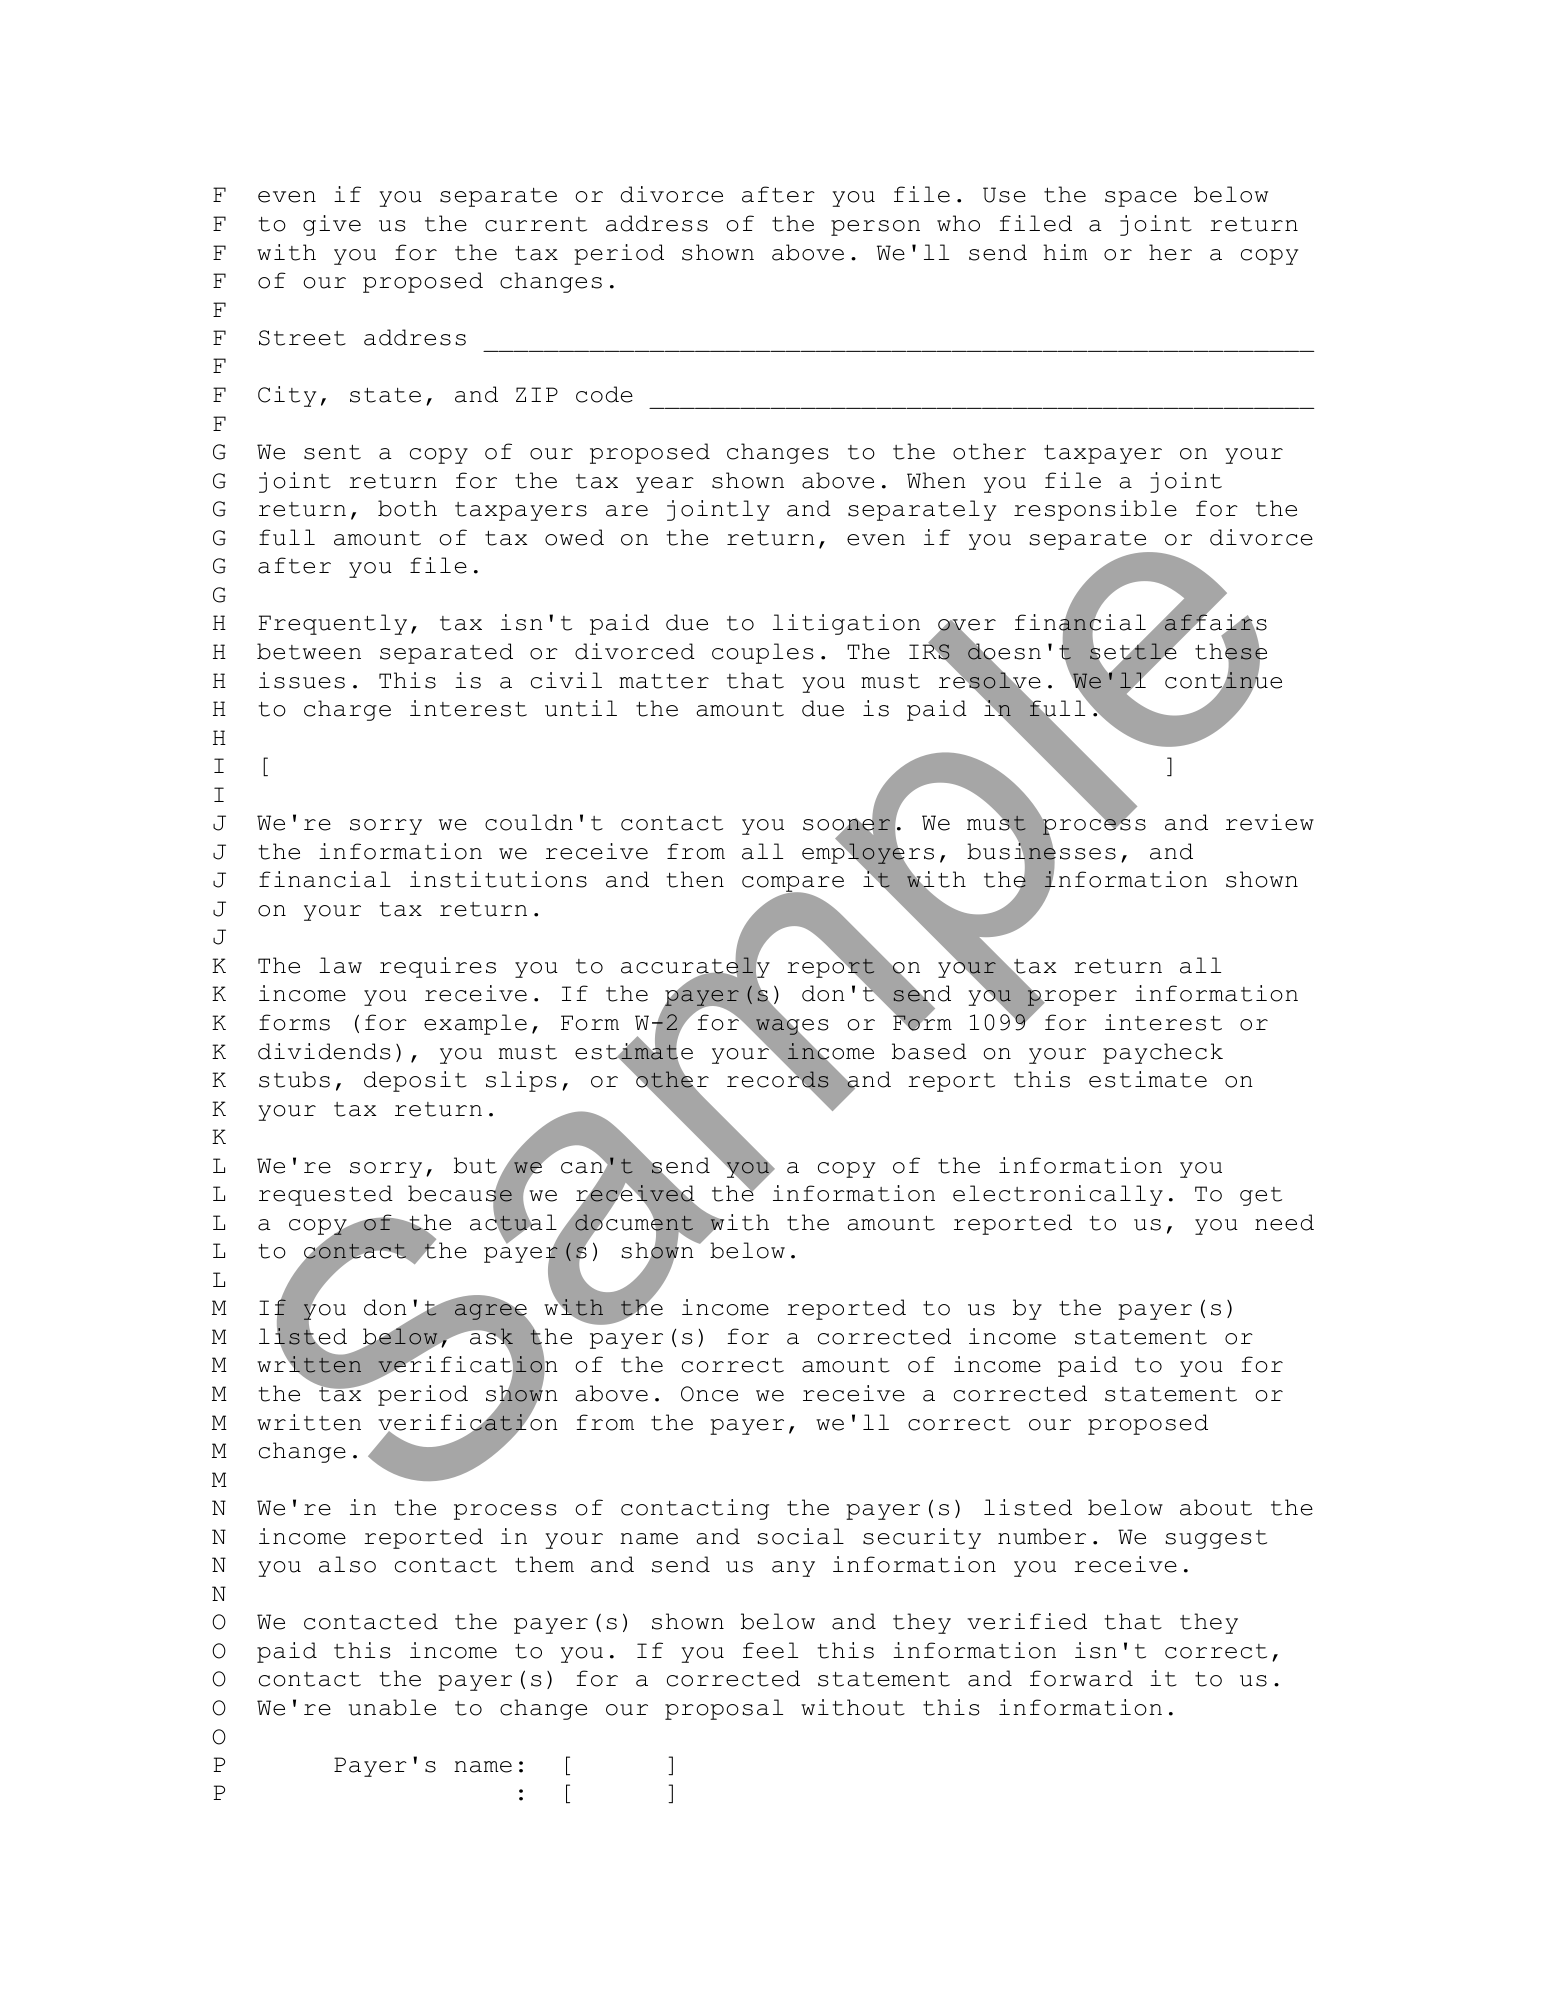 Image resolution: width=1541 pixels, height=1995 pixels. Describe the element at coordinates (770, 1650) in the document. I see `feel` at that location.
